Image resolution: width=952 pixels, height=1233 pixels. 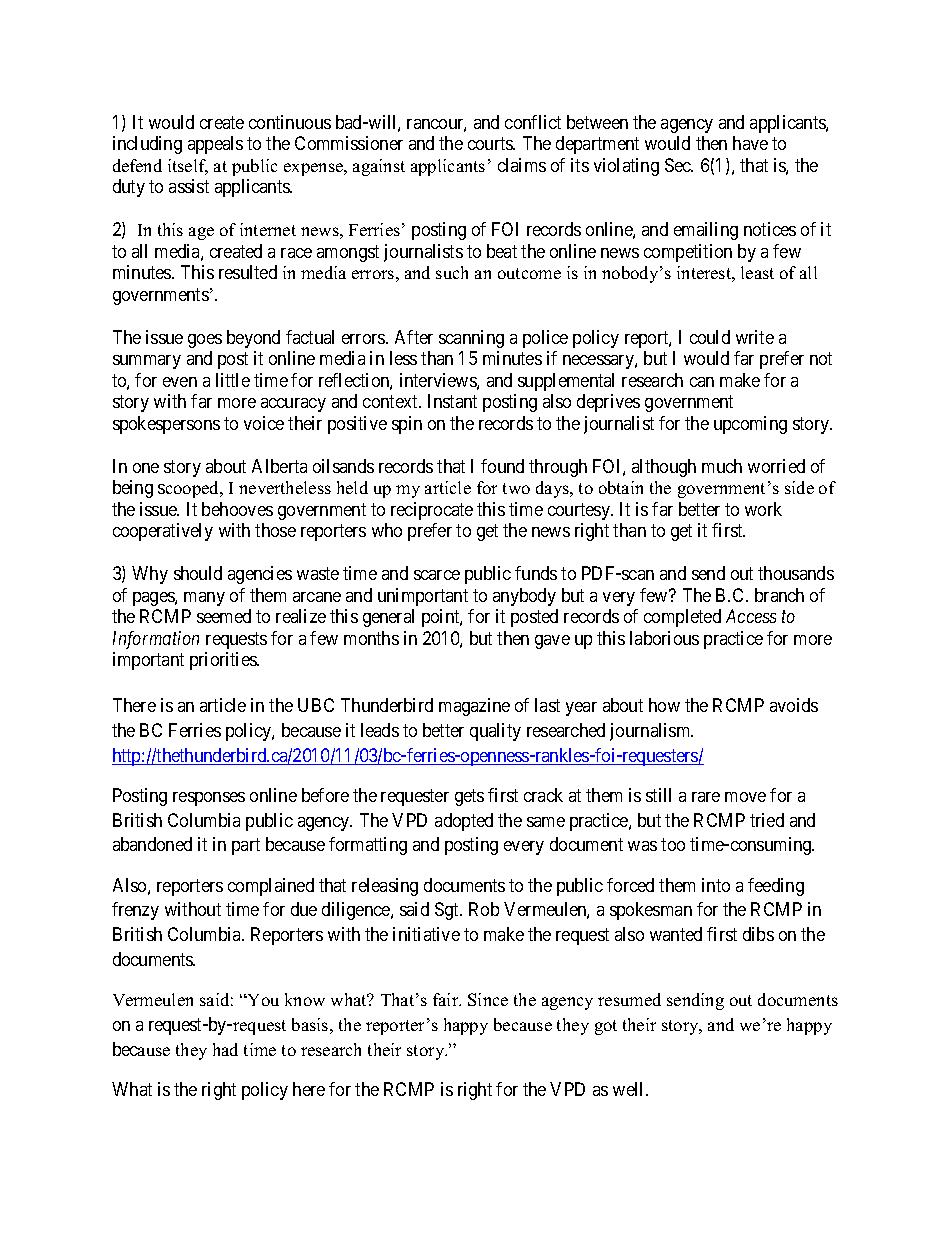 I want to click on scarce, so click(x=437, y=575).
